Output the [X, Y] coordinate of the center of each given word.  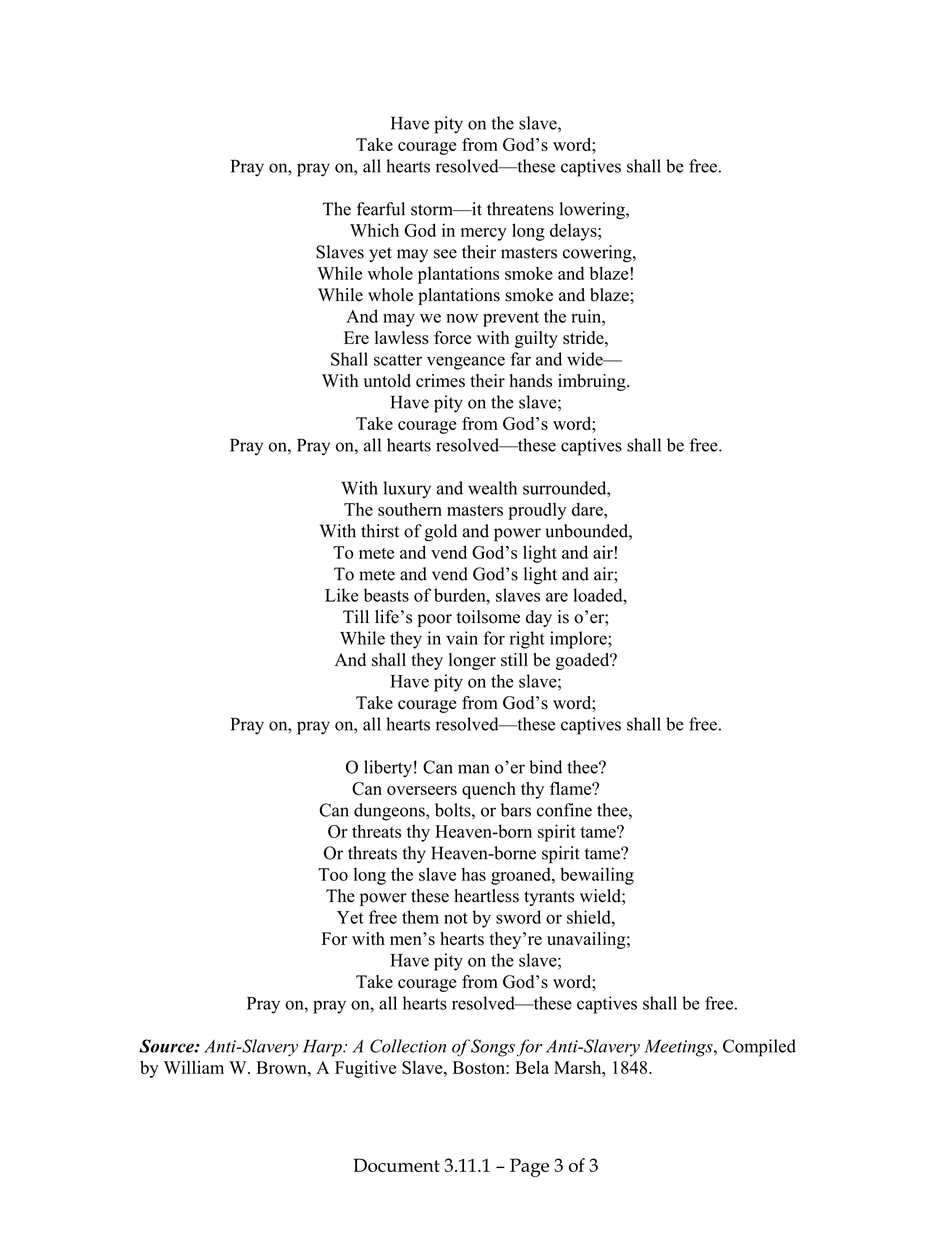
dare [588, 509]
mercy [484, 234]
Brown [282, 1067]
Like [342, 595]
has [474, 874]
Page [529, 1167]
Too [333, 874]
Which [374, 230]
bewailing [597, 876]
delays [574, 232]
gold [441, 533]
